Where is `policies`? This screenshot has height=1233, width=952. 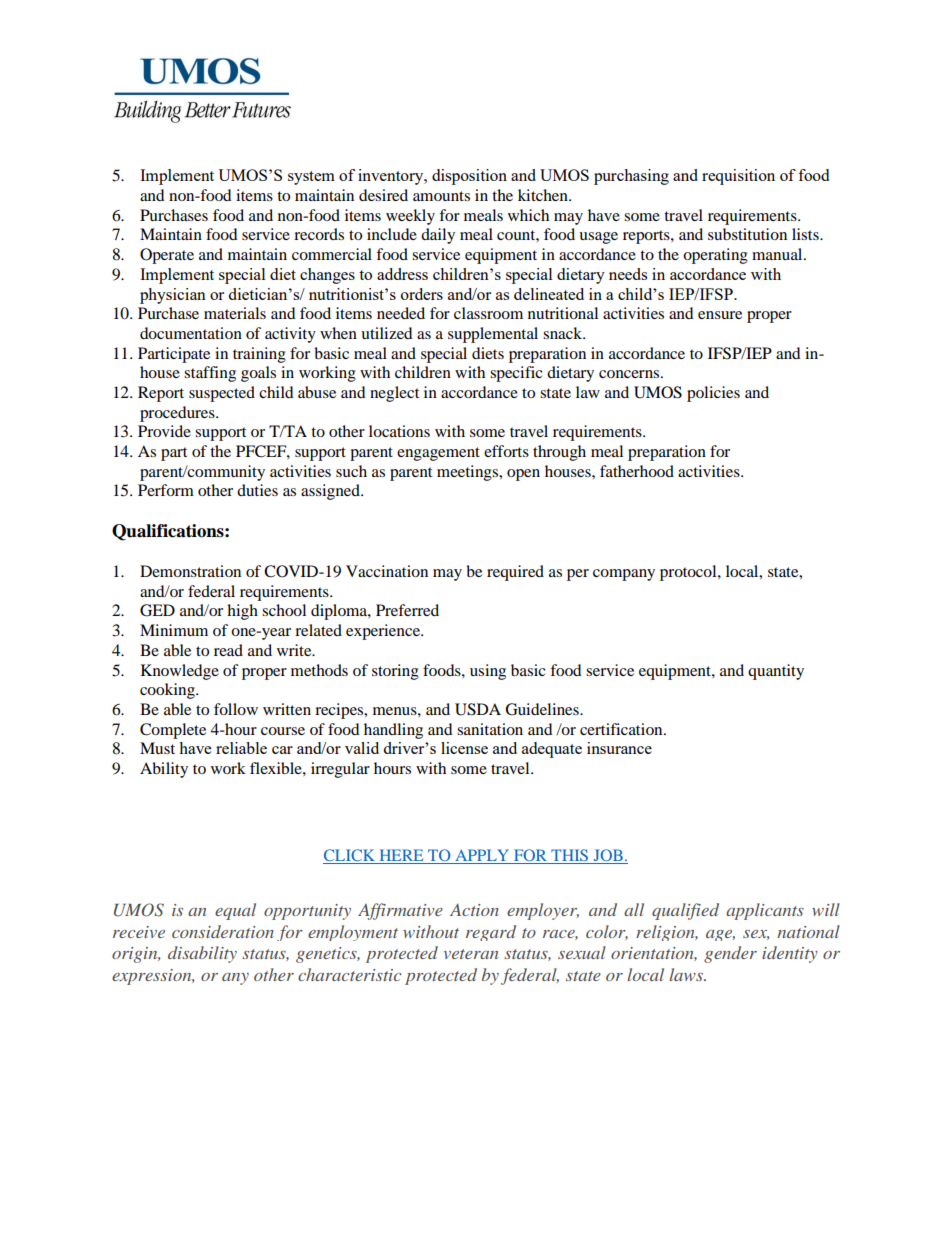
policies is located at coordinates (713, 394).
